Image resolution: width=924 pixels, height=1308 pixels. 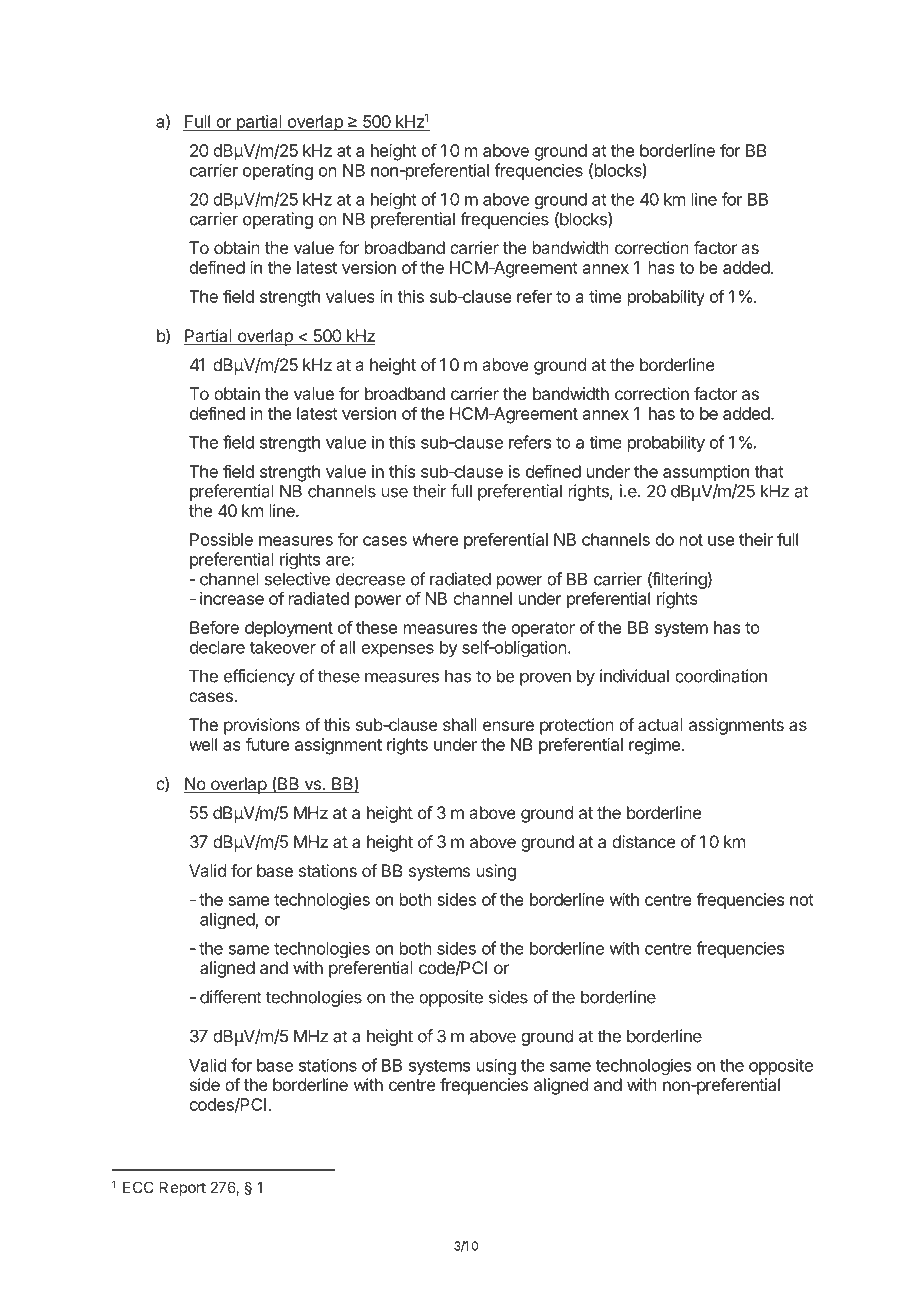 I want to click on where, so click(x=435, y=539).
